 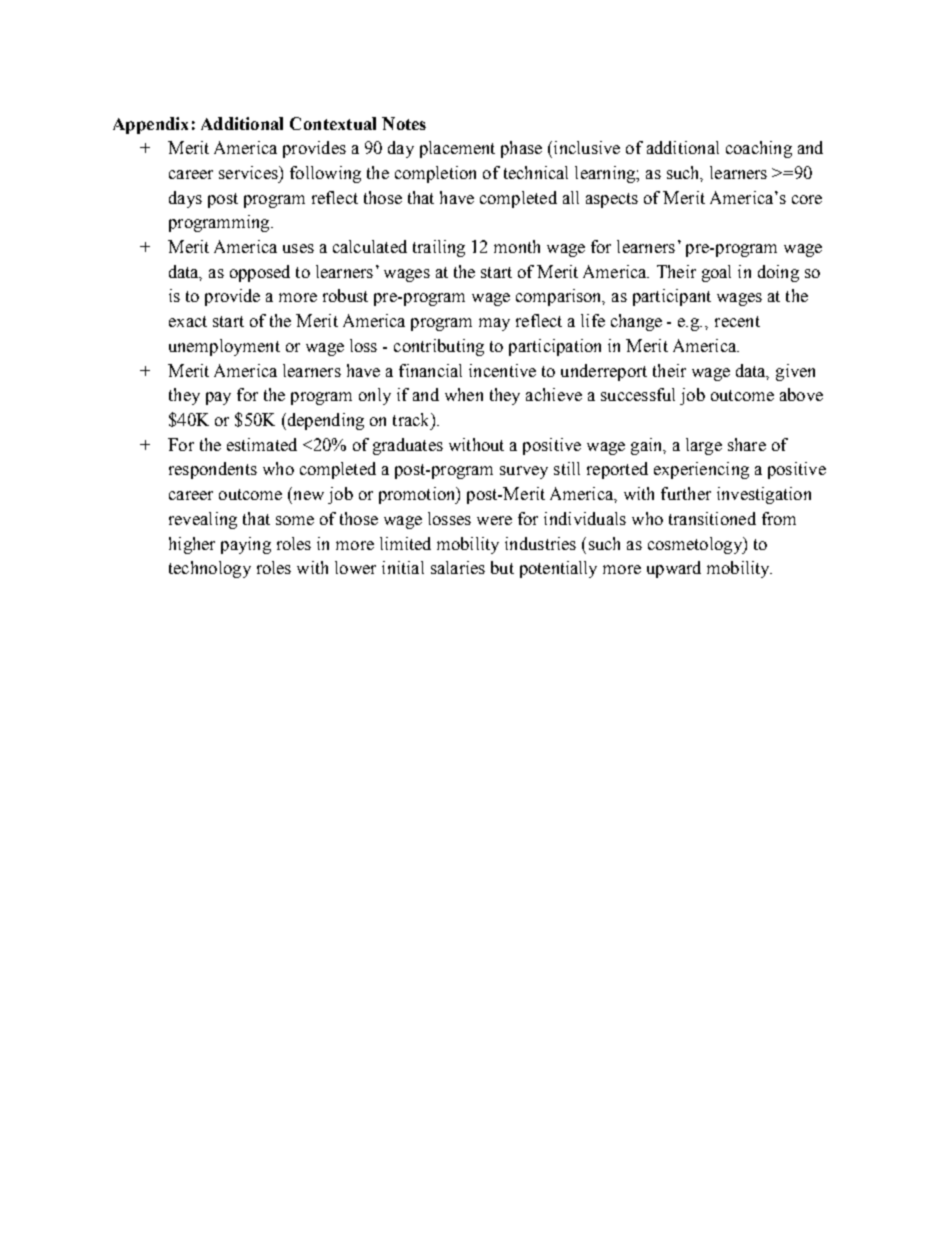 I want to click on days, so click(x=185, y=199).
